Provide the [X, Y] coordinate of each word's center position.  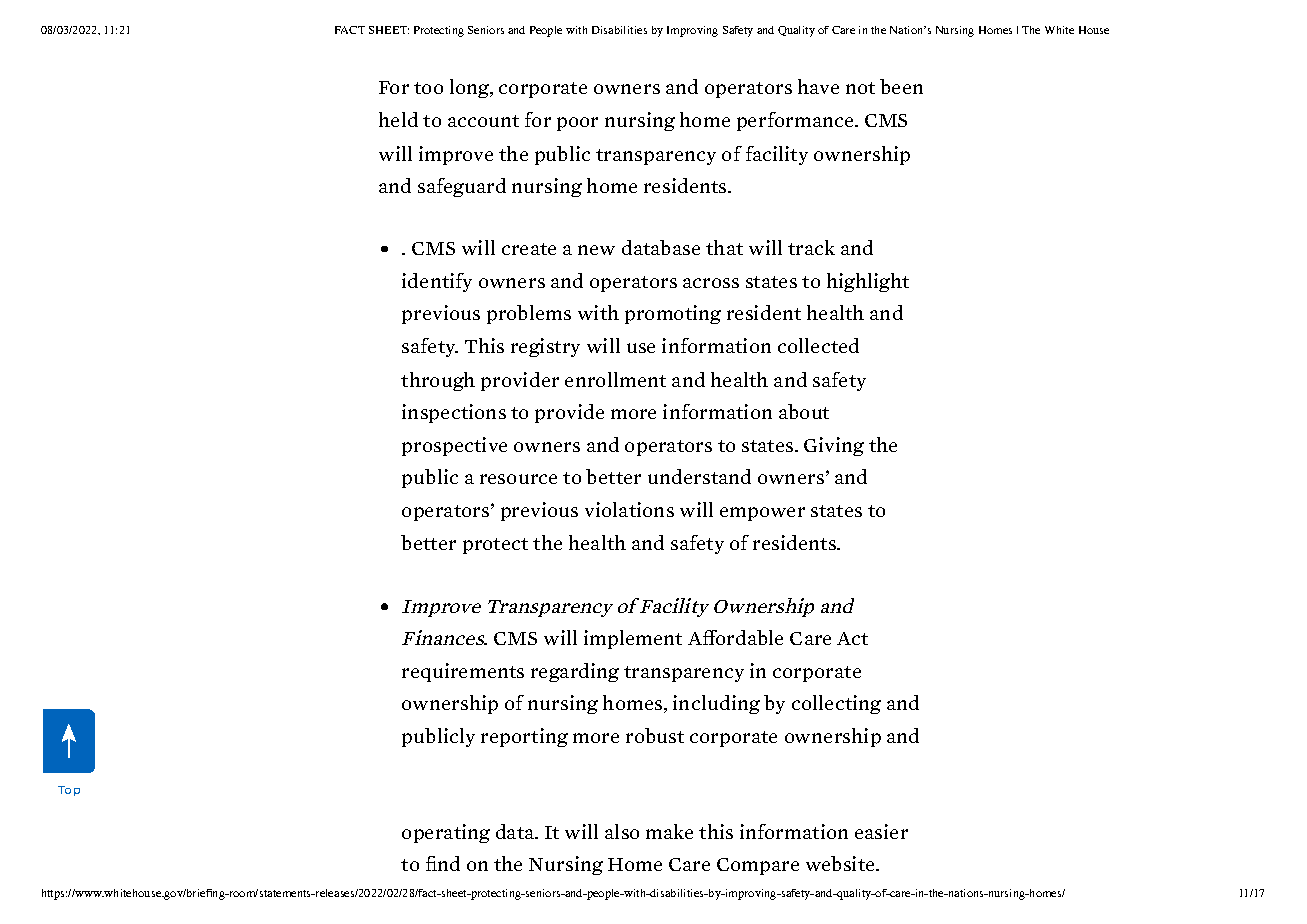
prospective [454, 446]
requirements [463, 672]
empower [762, 514]
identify [437, 282]
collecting [836, 704]
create [529, 249]
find [443, 863]
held [398, 119]
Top [69, 791]
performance [796, 121]
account [483, 121]
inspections [454, 413]
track [811, 247]
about [804, 411]
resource [518, 479]
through [438, 381]
